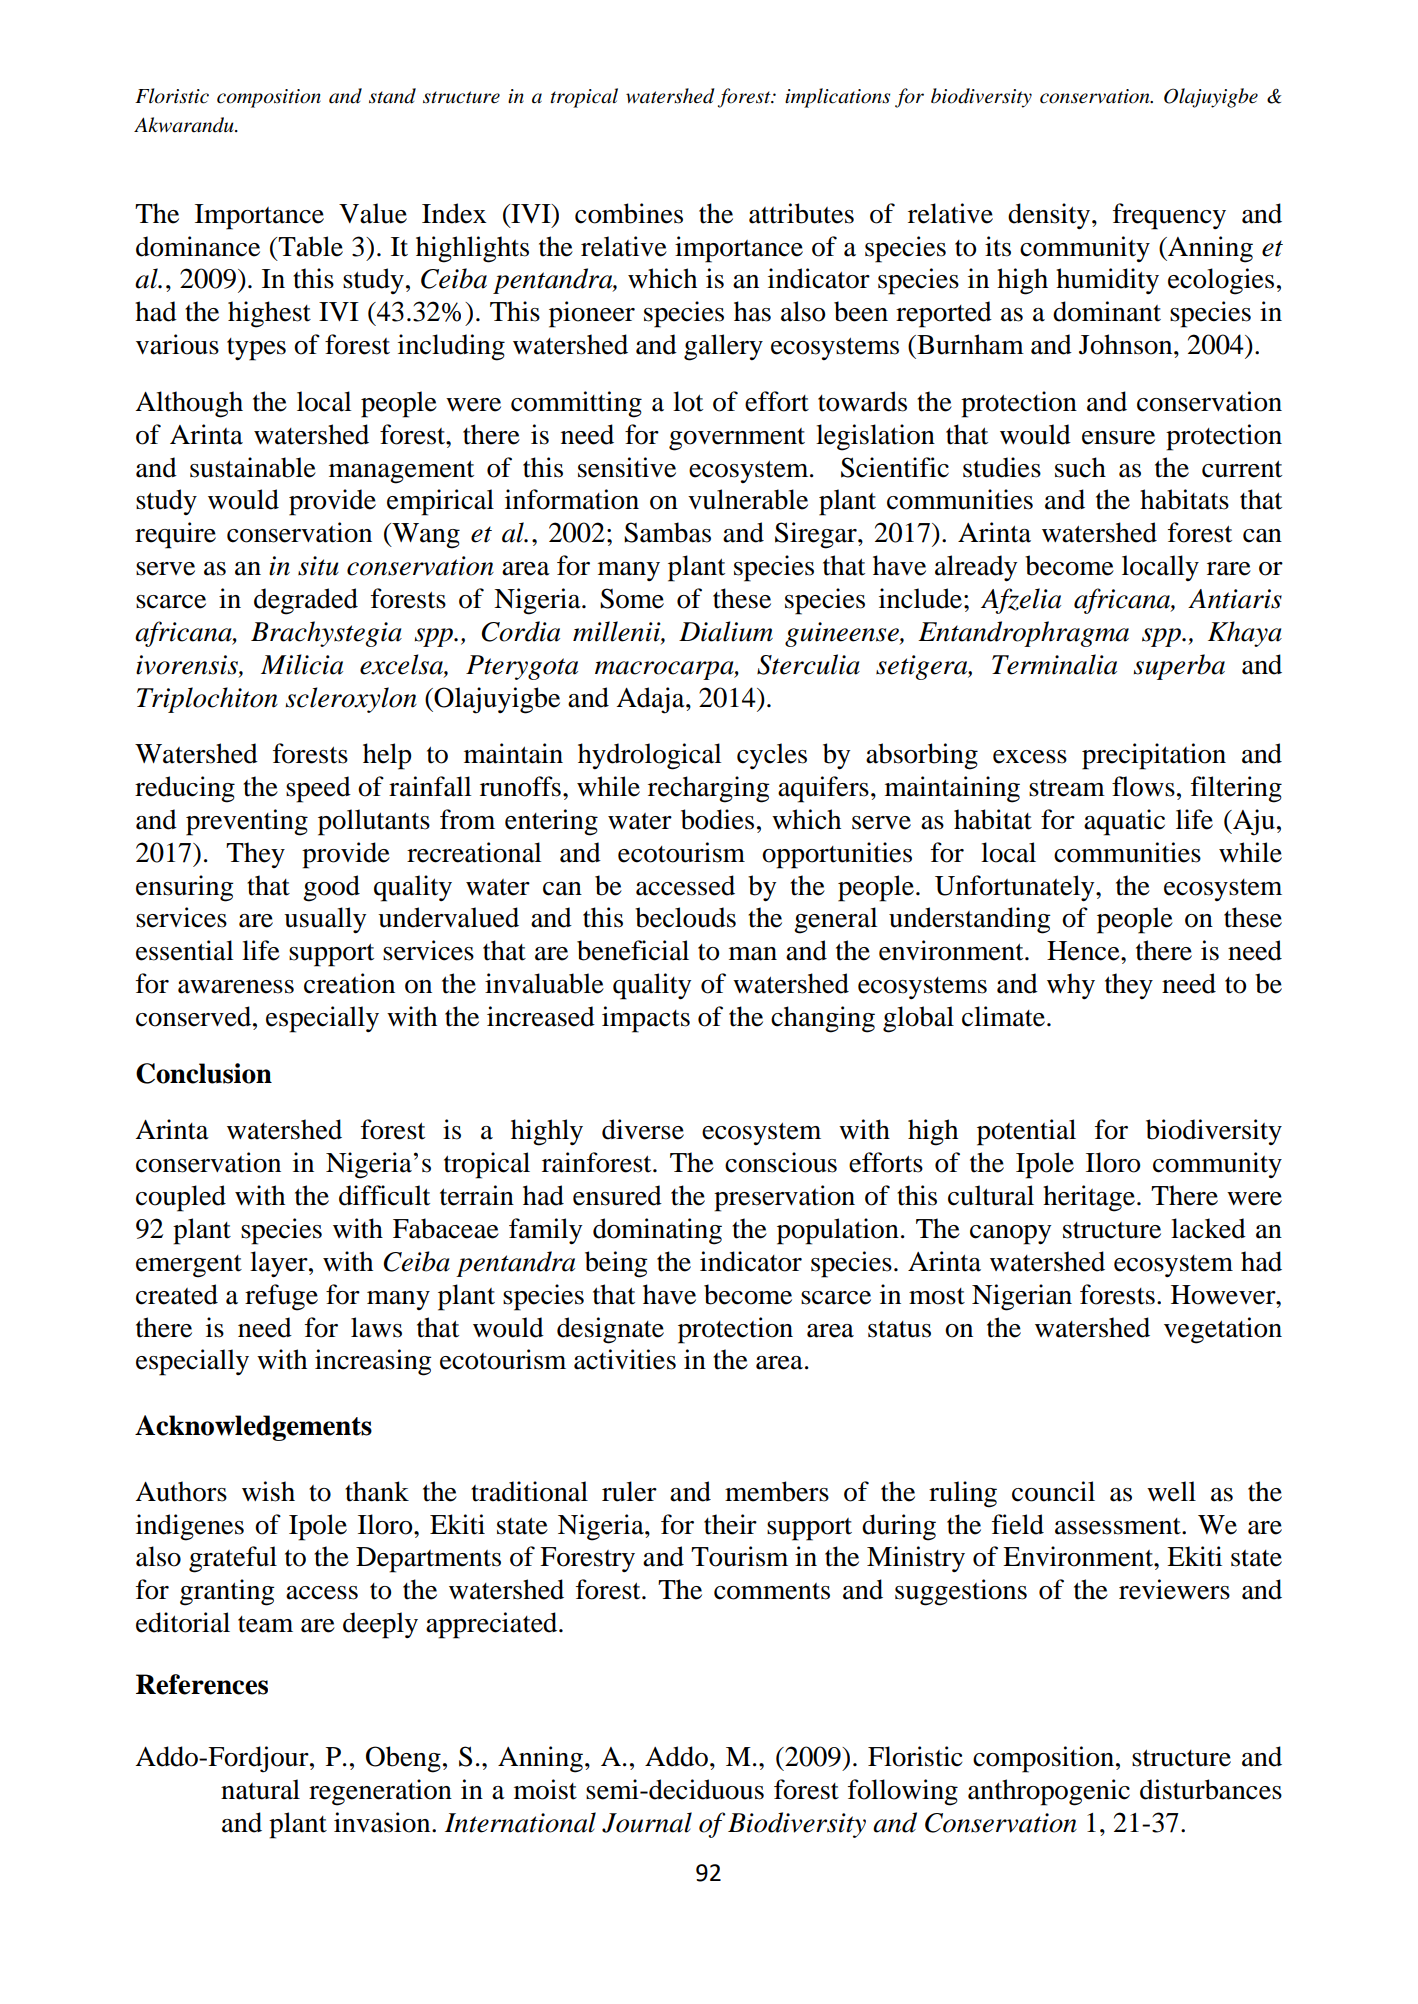 This screenshot has width=1418, height=2004. I want to click on layer, so click(280, 1264).
